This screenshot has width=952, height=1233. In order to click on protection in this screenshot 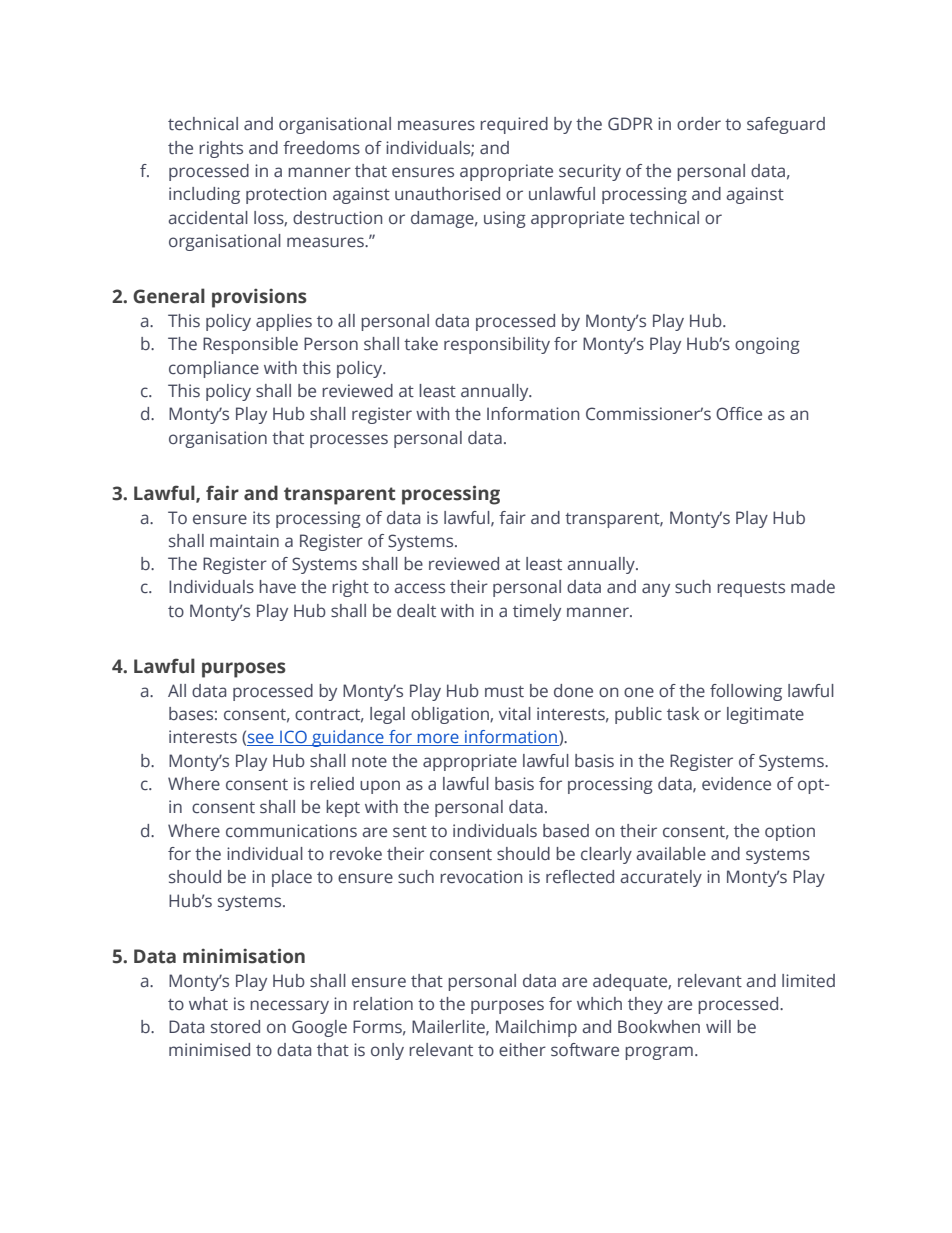, I will do `click(286, 195)`.
